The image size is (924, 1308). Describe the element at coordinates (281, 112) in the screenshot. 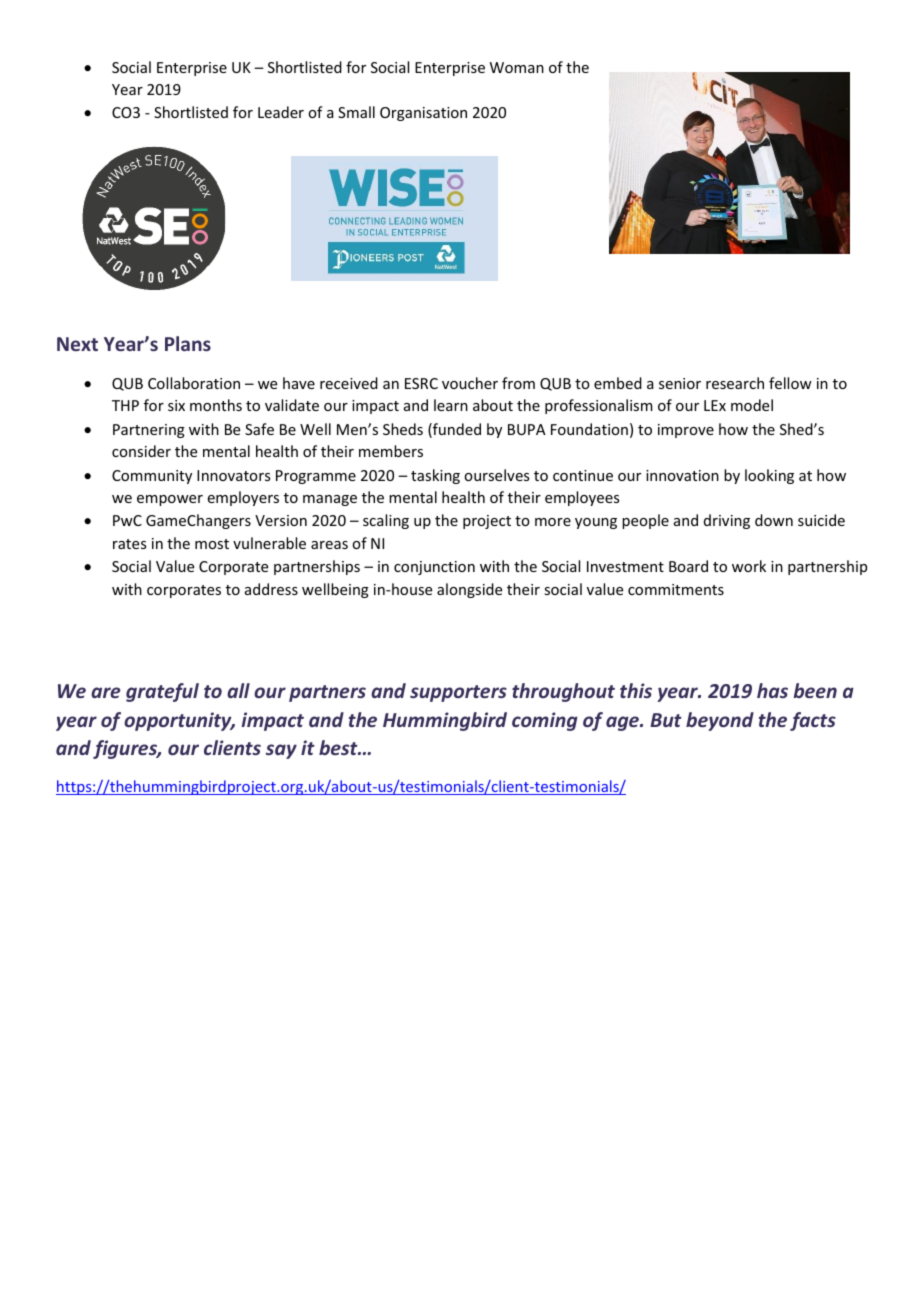

I see `Leader` at that location.
